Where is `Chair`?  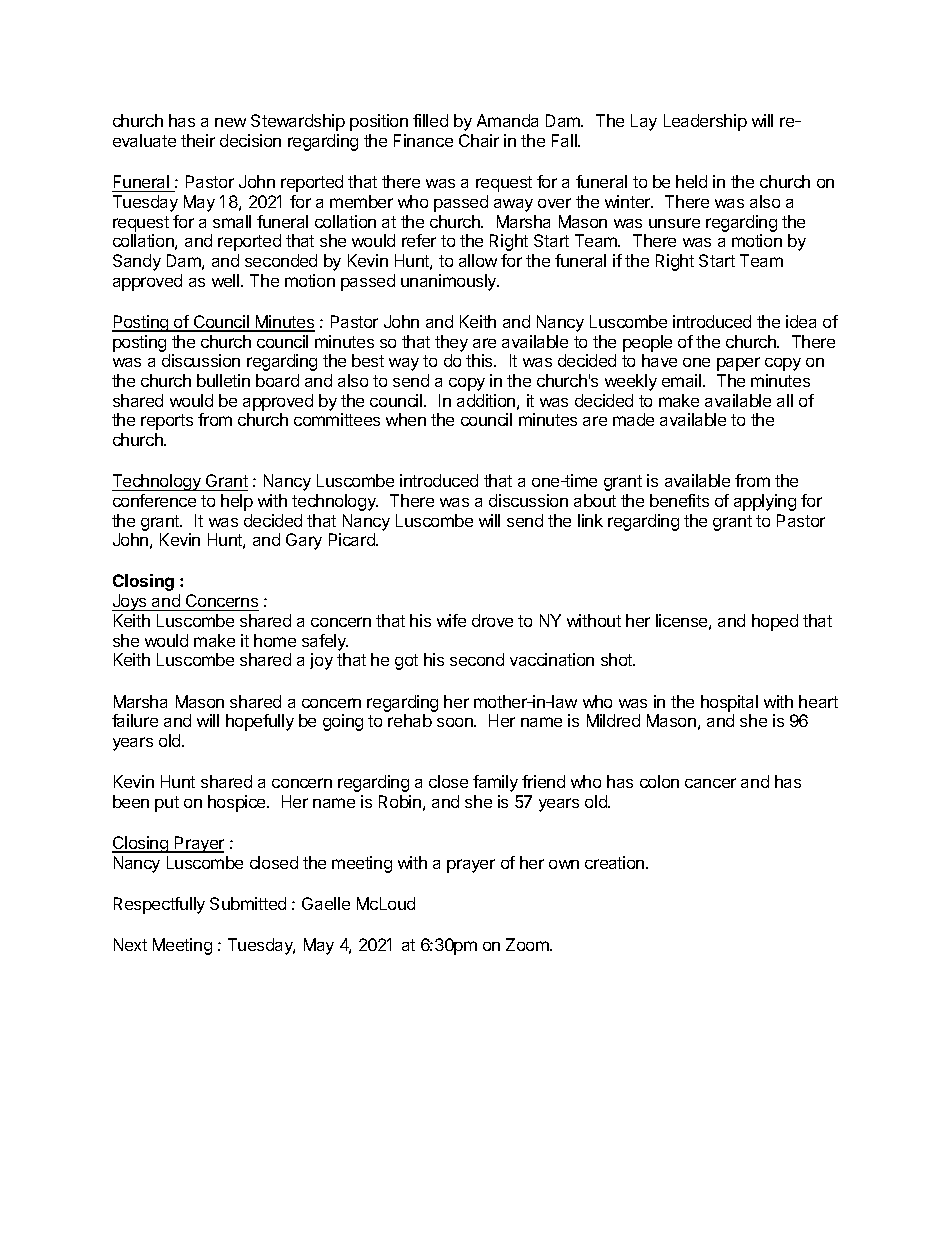
Chair is located at coordinates (479, 140).
